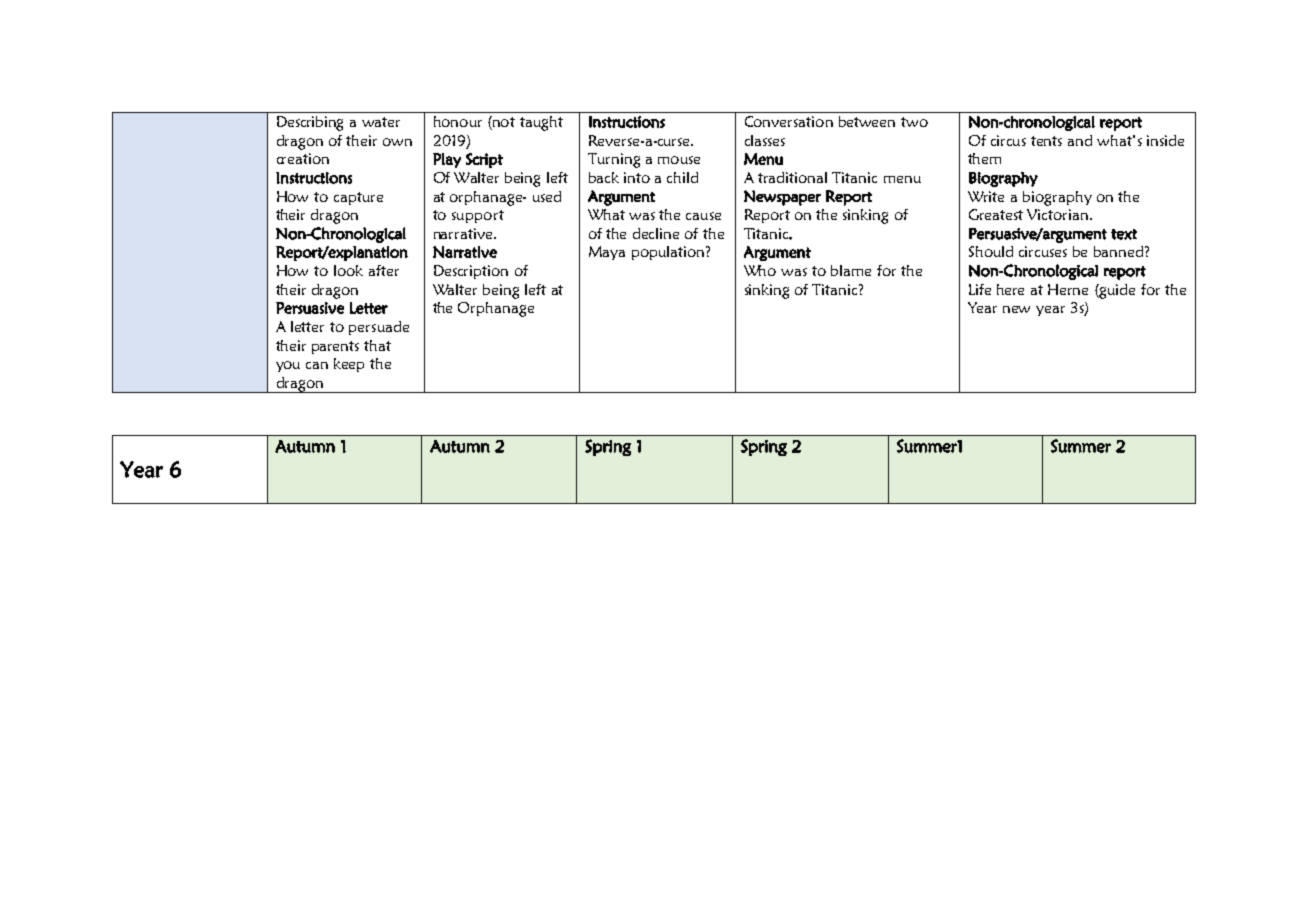 Image resolution: width=1308 pixels, height=924 pixels. Describe the element at coordinates (1080, 140) in the page. I see `and` at that location.
